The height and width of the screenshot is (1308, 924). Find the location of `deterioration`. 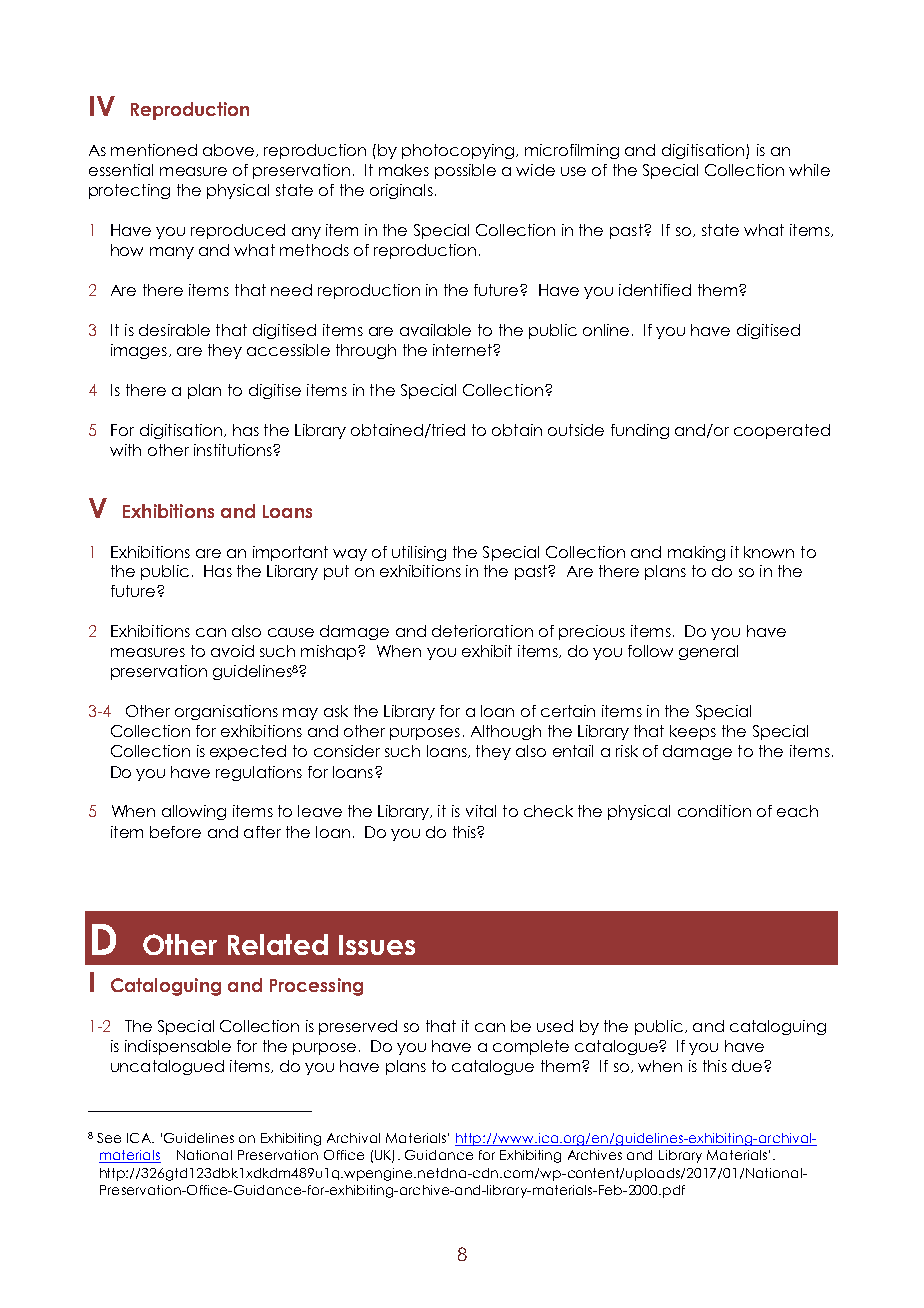

deterioration is located at coordinates (482, 631).
